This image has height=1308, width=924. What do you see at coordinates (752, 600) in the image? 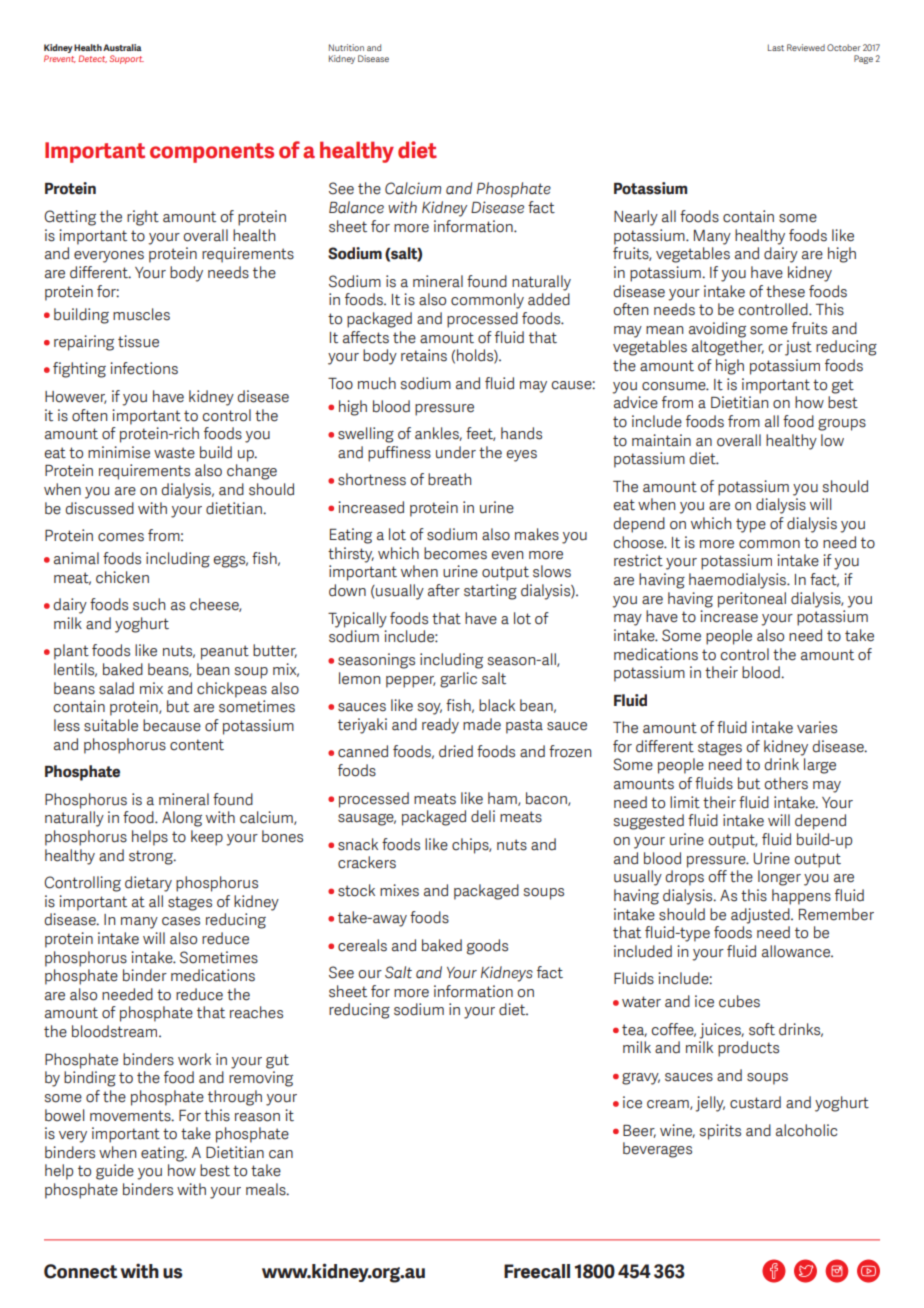
I see `peritoneal` at bounding box center [752, 600].
